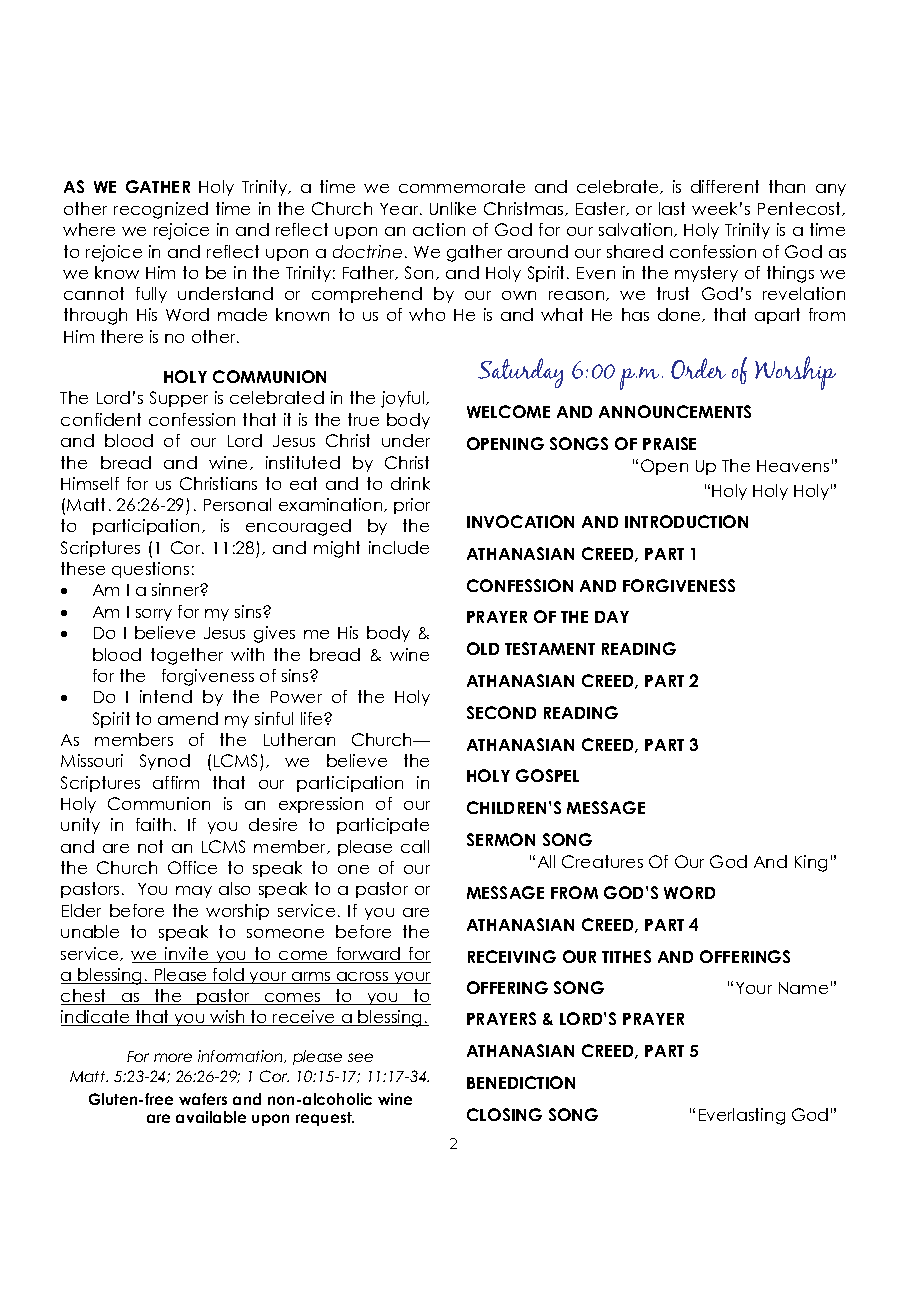 The height and width of the image is (1316, 908). Describe the element at coordinates (192, 867) in the image. I see `Office` at that location.
